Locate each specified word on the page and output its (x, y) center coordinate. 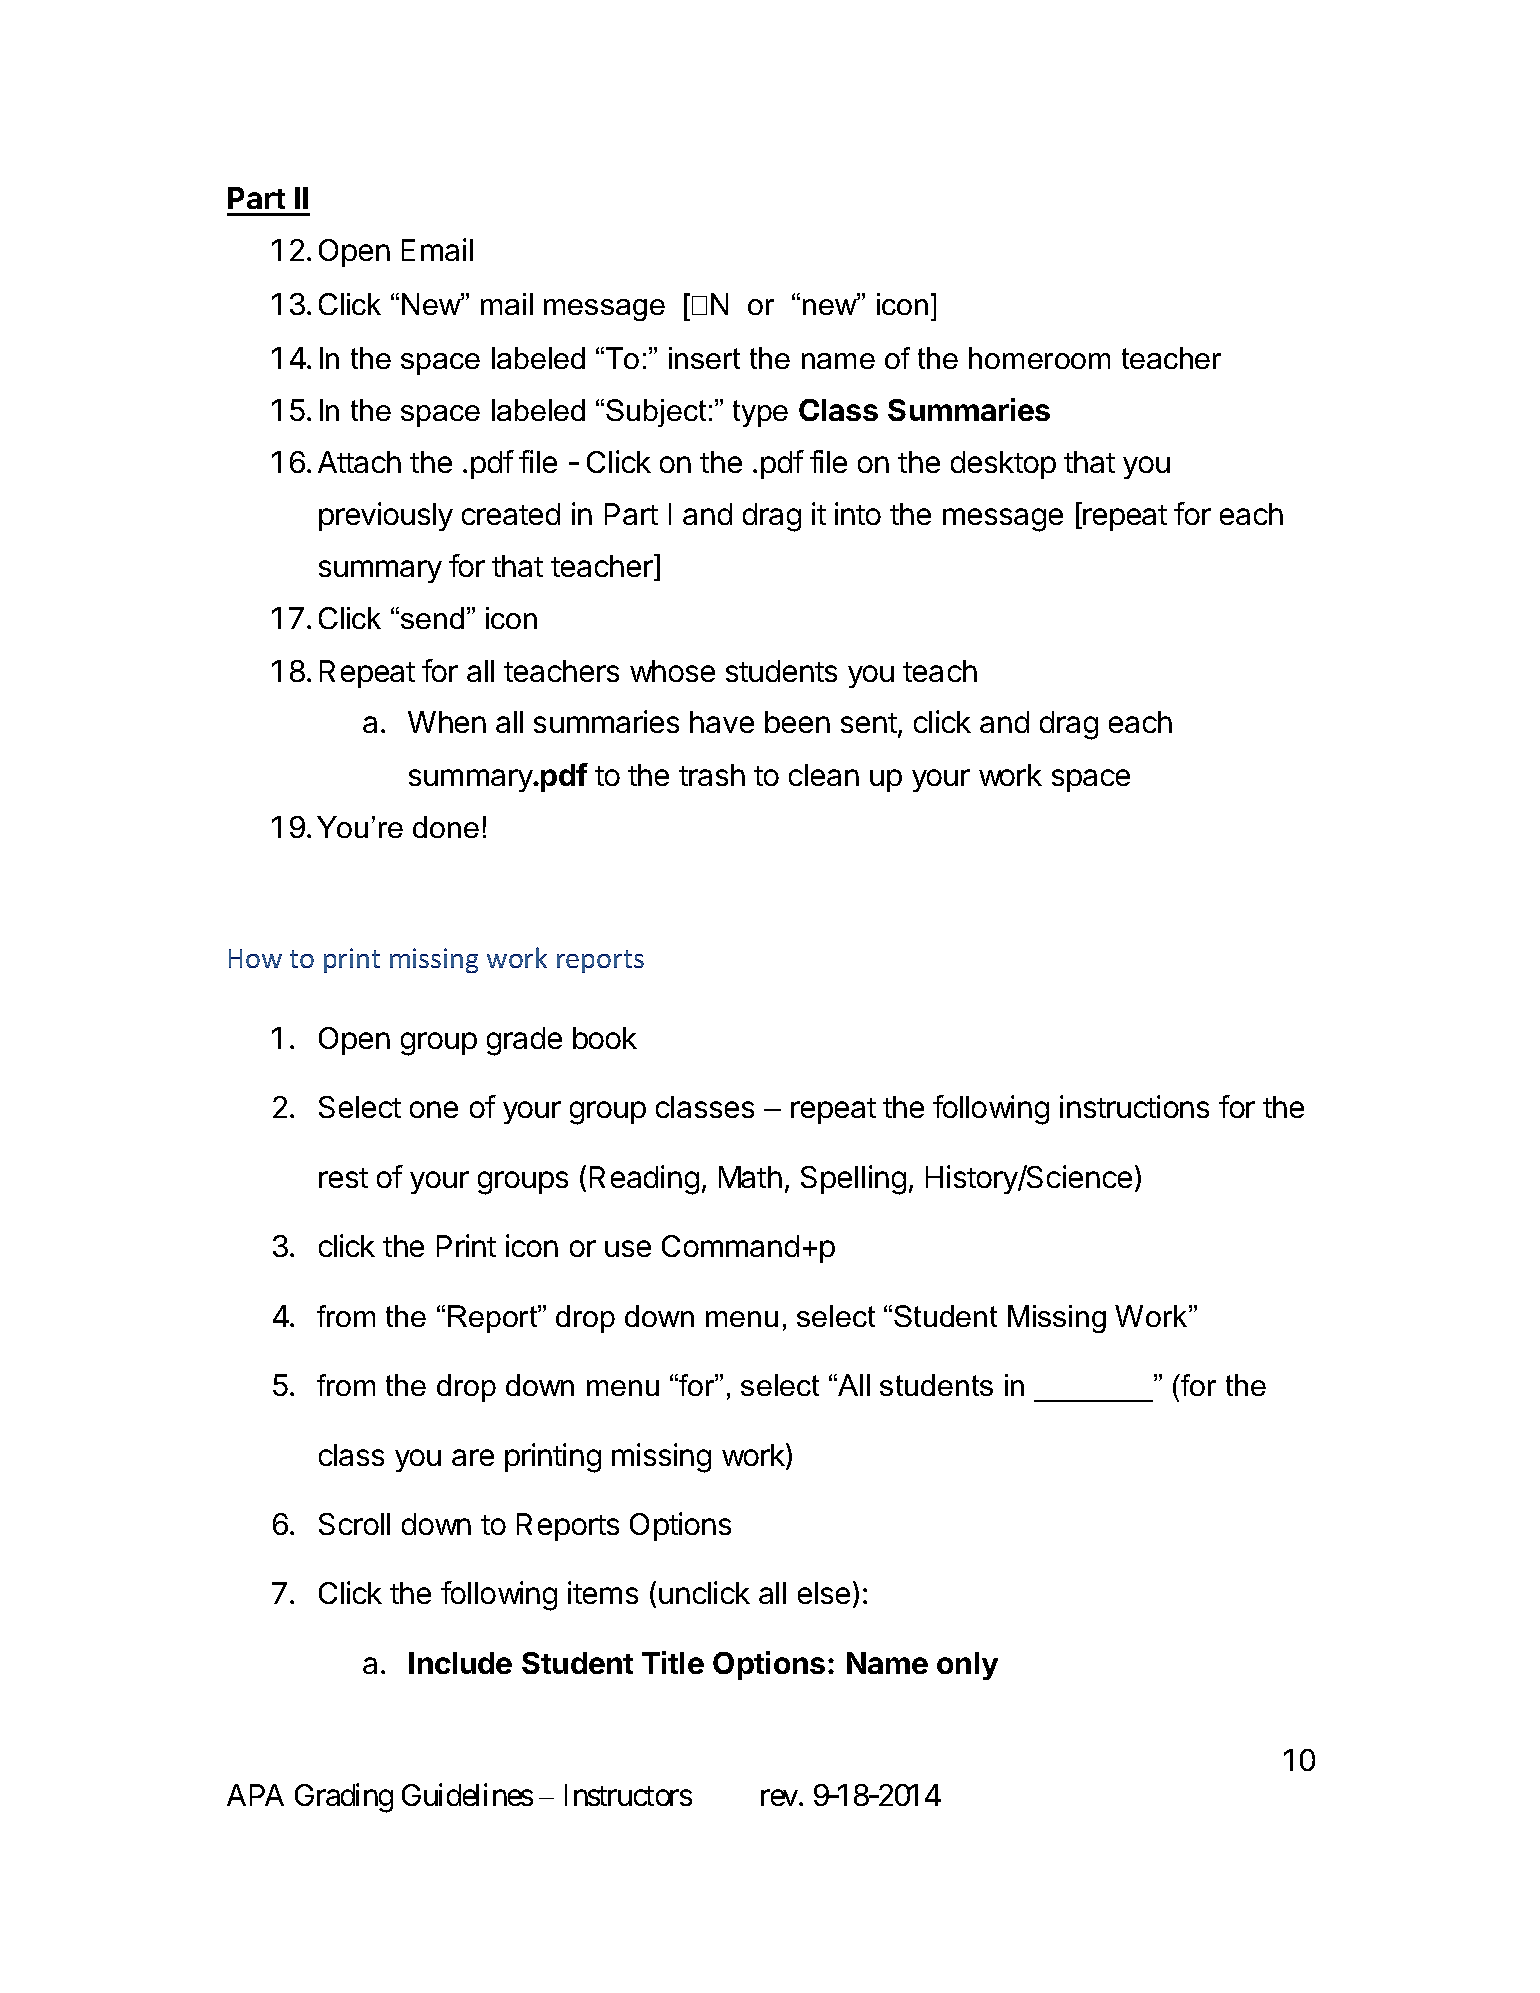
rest (343, 1178)
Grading (344, 1798)
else (824, 1593)
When (447, 722)
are (473, 1457)
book (605, 1038)
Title (673, 1662)
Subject (656, 413)
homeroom (1039, 358)
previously (386, 516)
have (722, 722)
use (628, 1248)
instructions (1134, 1106)
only (967, 1666)
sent (869, 723)
